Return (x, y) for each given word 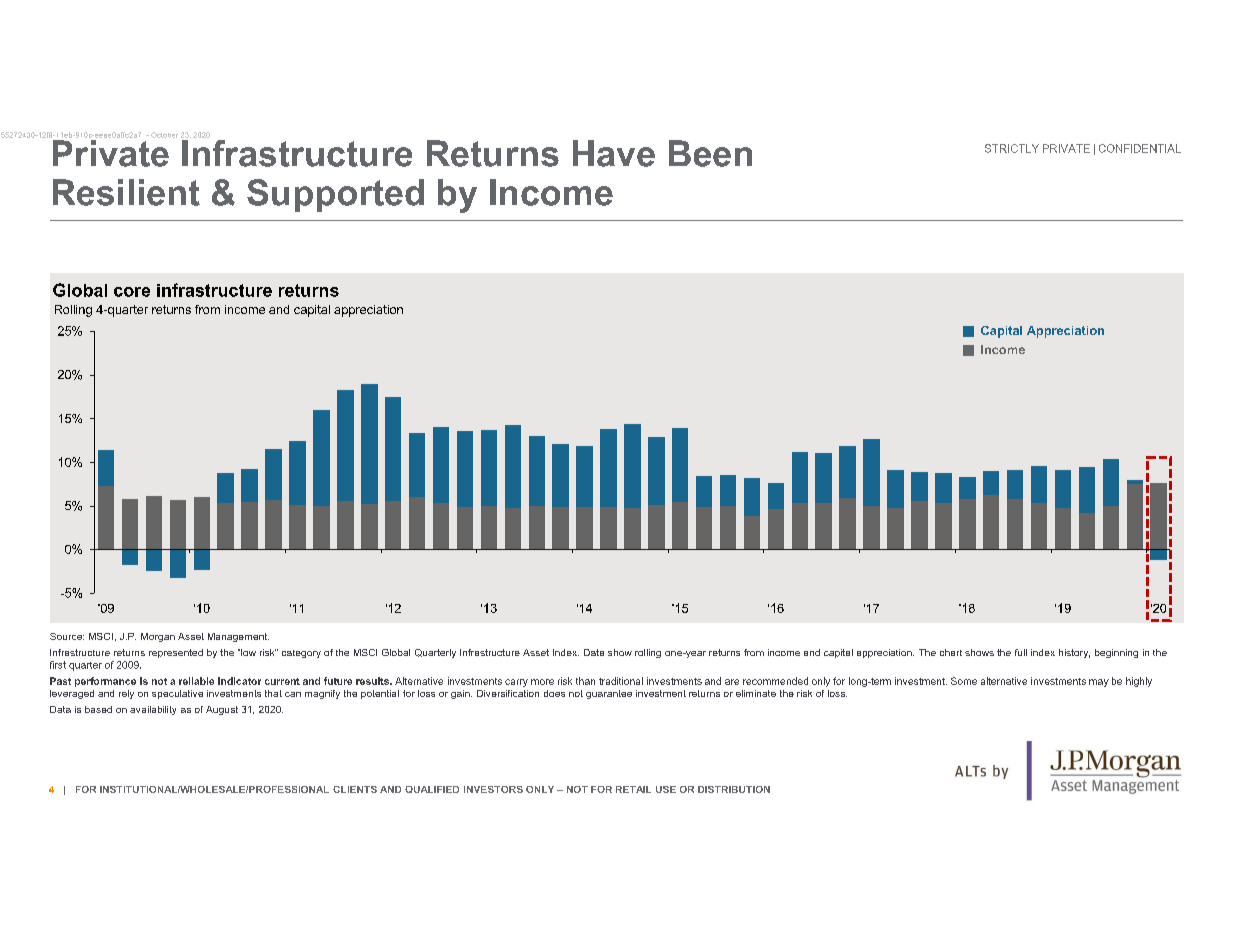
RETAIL (633, 789)
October (164, 135)
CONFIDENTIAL (1140, 148)
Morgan (158, 637)
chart (951, 652)
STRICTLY (1012, 148)
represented (176, 653)
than (585, 681)
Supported (335, 195)
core (132, 292)
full (1021, 652)
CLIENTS (355, 789)
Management (238, 637)
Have (614, 153)
